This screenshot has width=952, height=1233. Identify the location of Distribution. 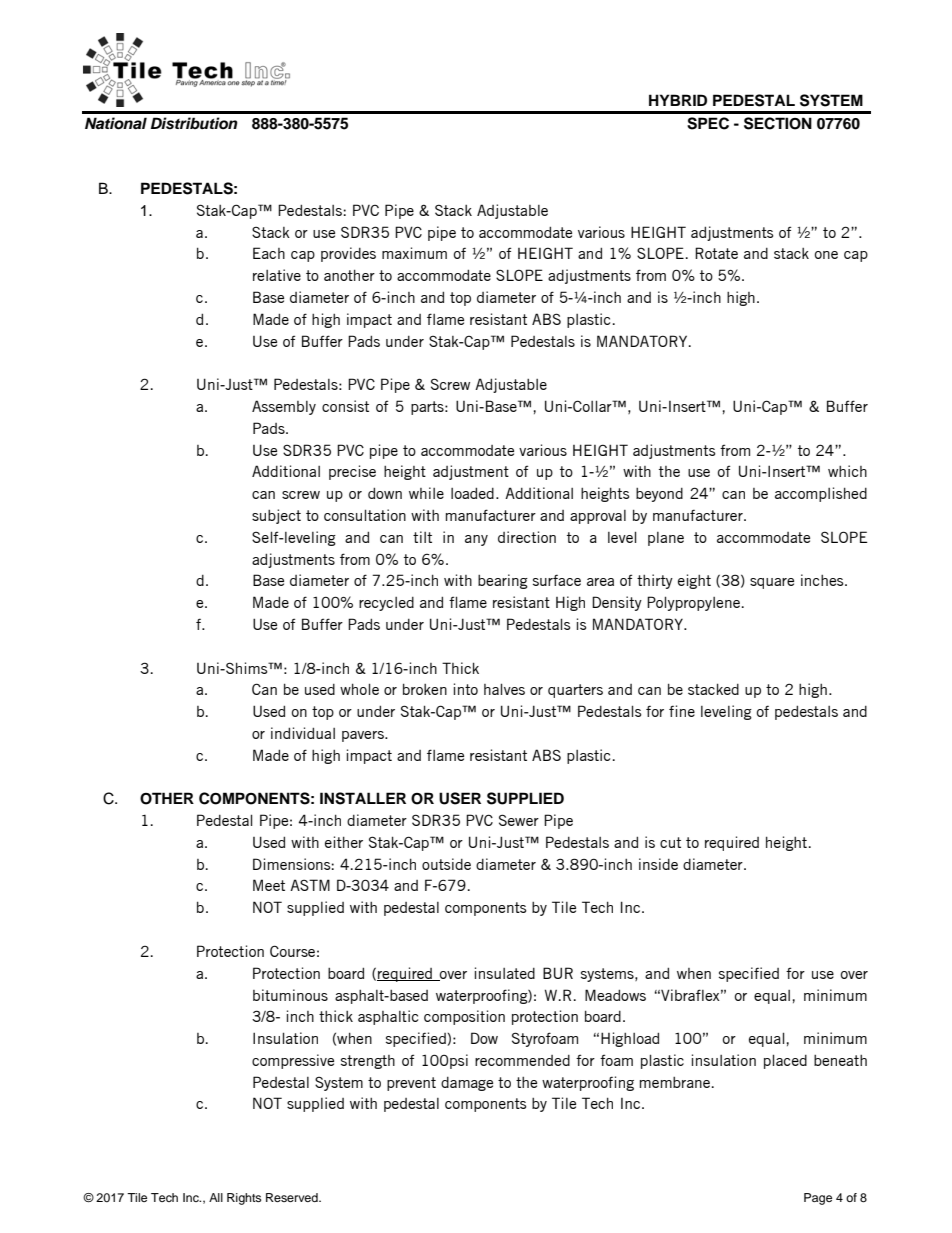
(194, 123).
